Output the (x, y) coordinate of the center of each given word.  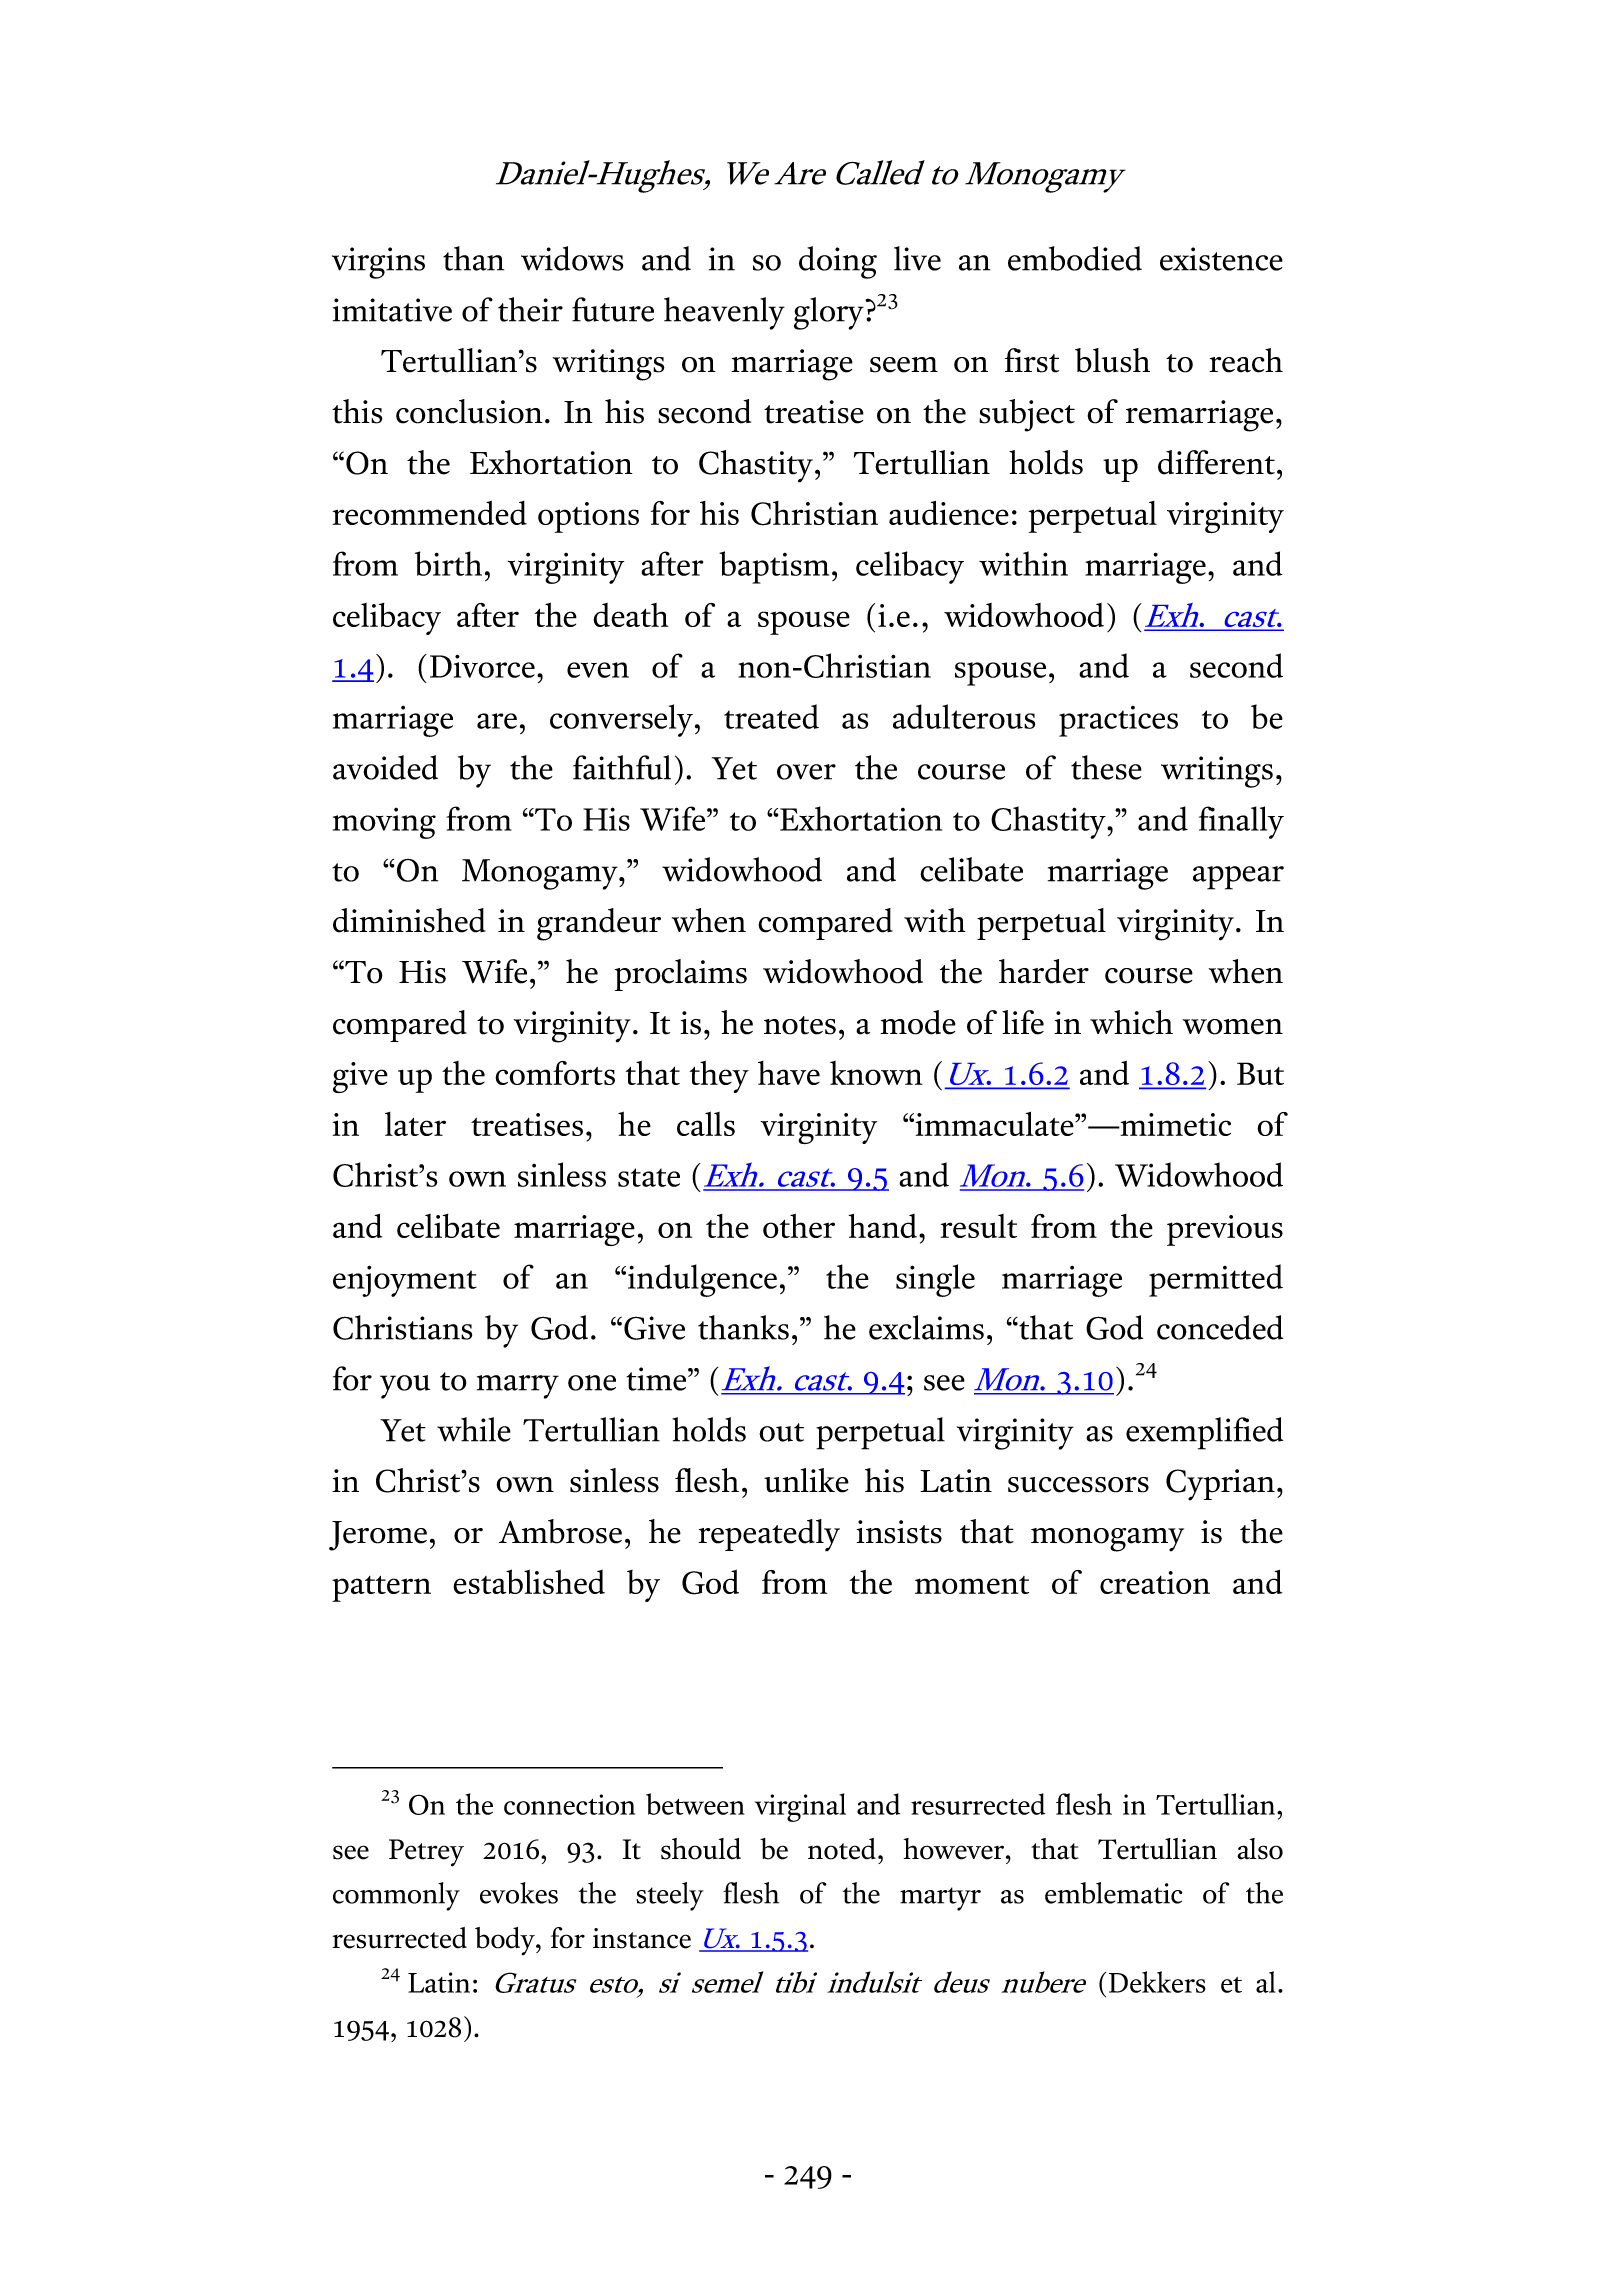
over (806, 772)
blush (1112, 360)
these (1106, 767)
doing (838, 262)
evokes (519, 1893)
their (530, 309)
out (781, 1432)
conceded (1220, 1327)
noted (842, 1849)
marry (518, 1387)
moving (384, 823)
